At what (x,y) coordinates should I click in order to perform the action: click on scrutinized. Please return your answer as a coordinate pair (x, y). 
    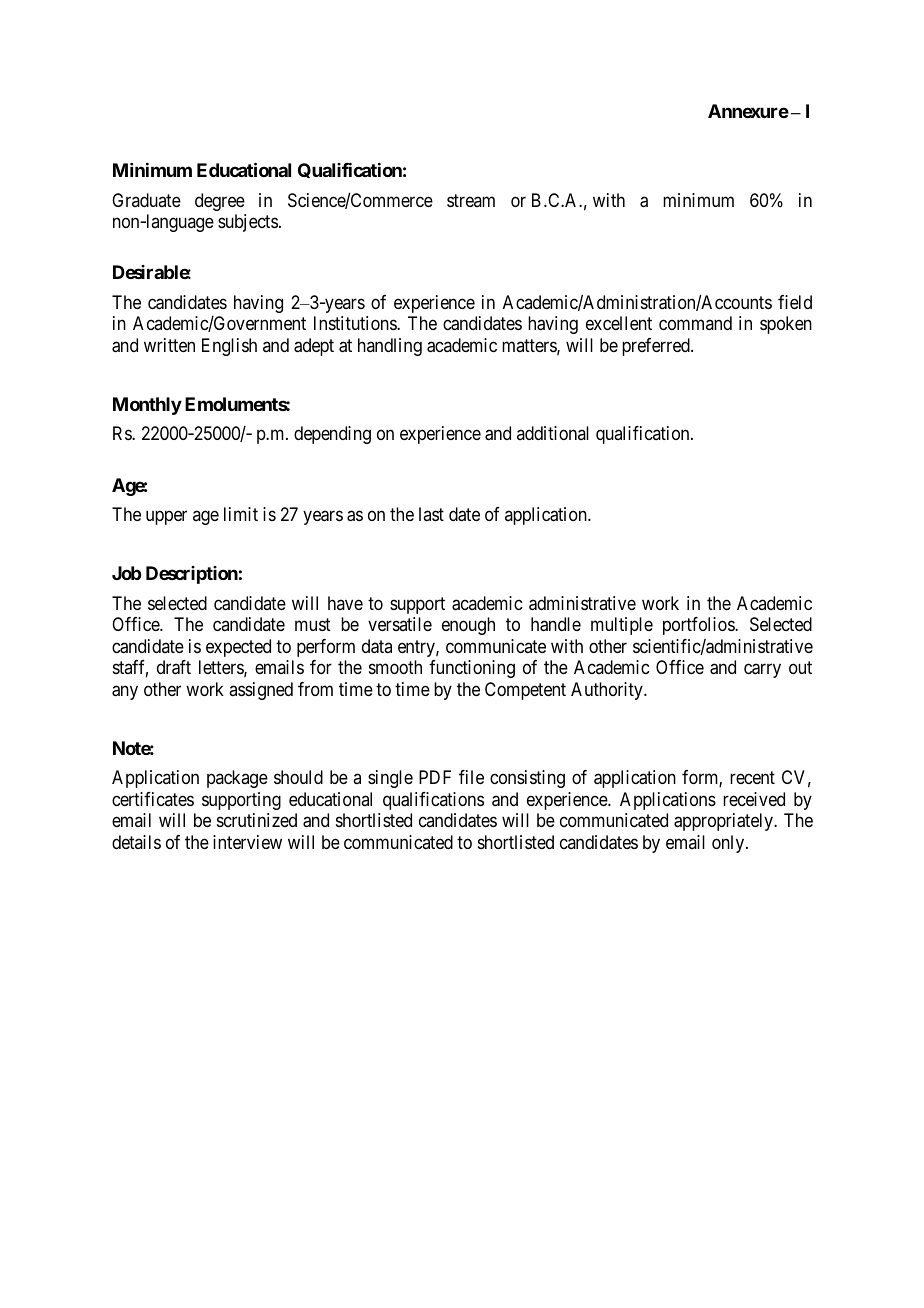
    Looking at the image, I should click on (257, 820).
